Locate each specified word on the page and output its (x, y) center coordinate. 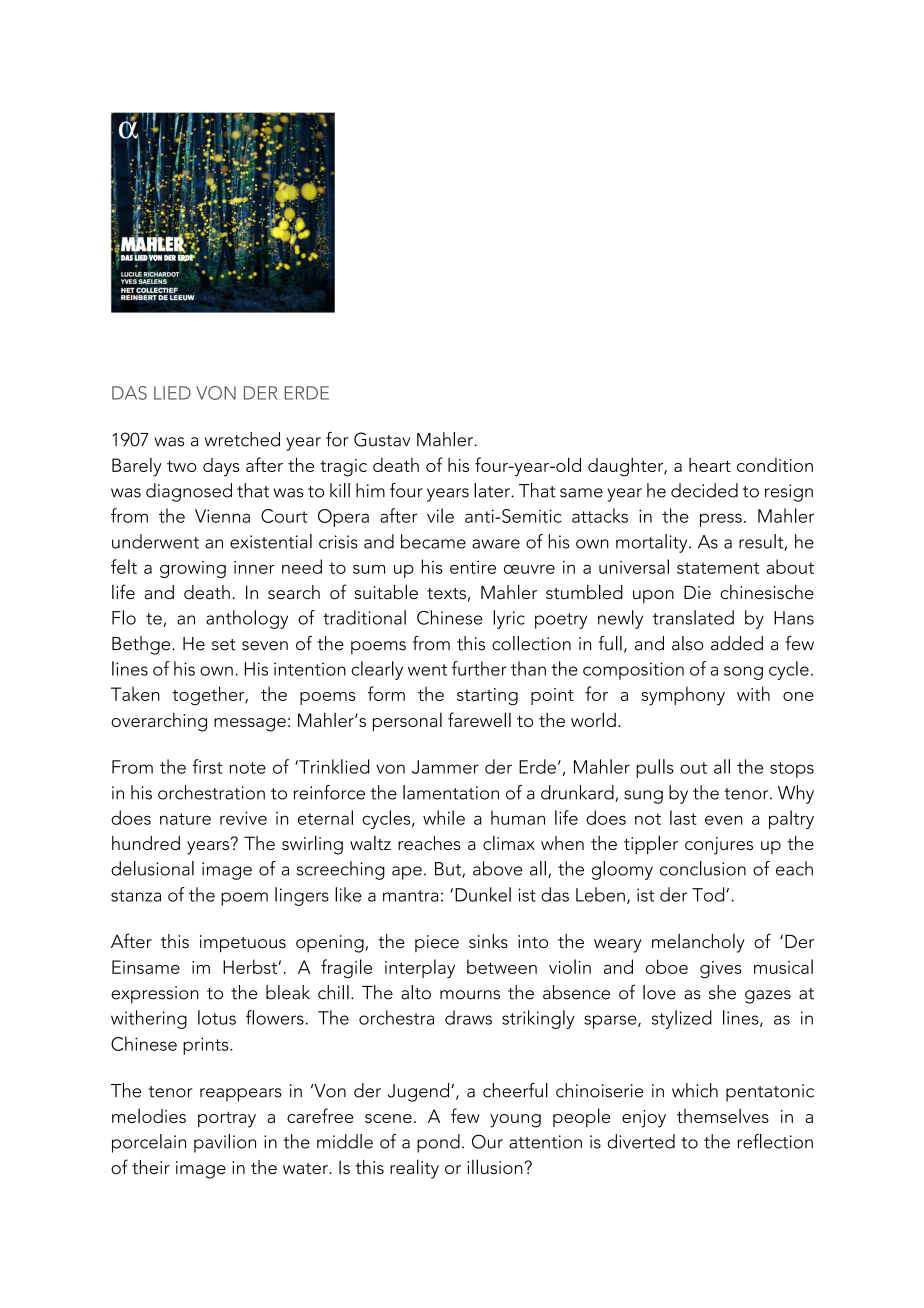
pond (438, 1143)
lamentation (451, 792)
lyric (509, 619)
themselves (723, 1116)
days (221, 467)
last (683, 817)
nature (185, 819)
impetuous (243, 944)
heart (710, 465)
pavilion (225, 1143)
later (493, 490)
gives (720, 970)
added (737, 643)
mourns (470, 995)
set (224, 645)
